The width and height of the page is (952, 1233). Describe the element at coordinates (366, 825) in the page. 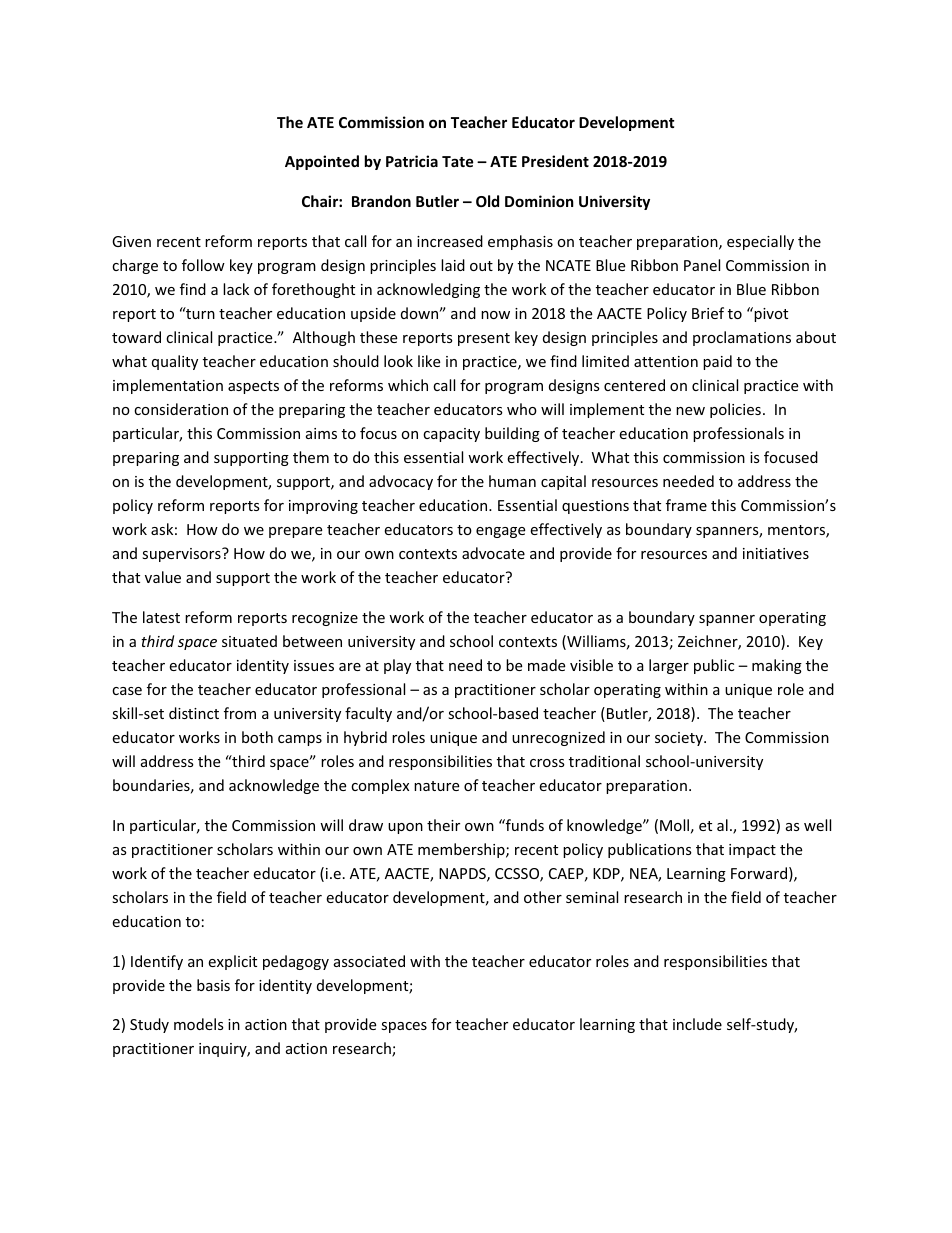

I see `draw` at that location.
